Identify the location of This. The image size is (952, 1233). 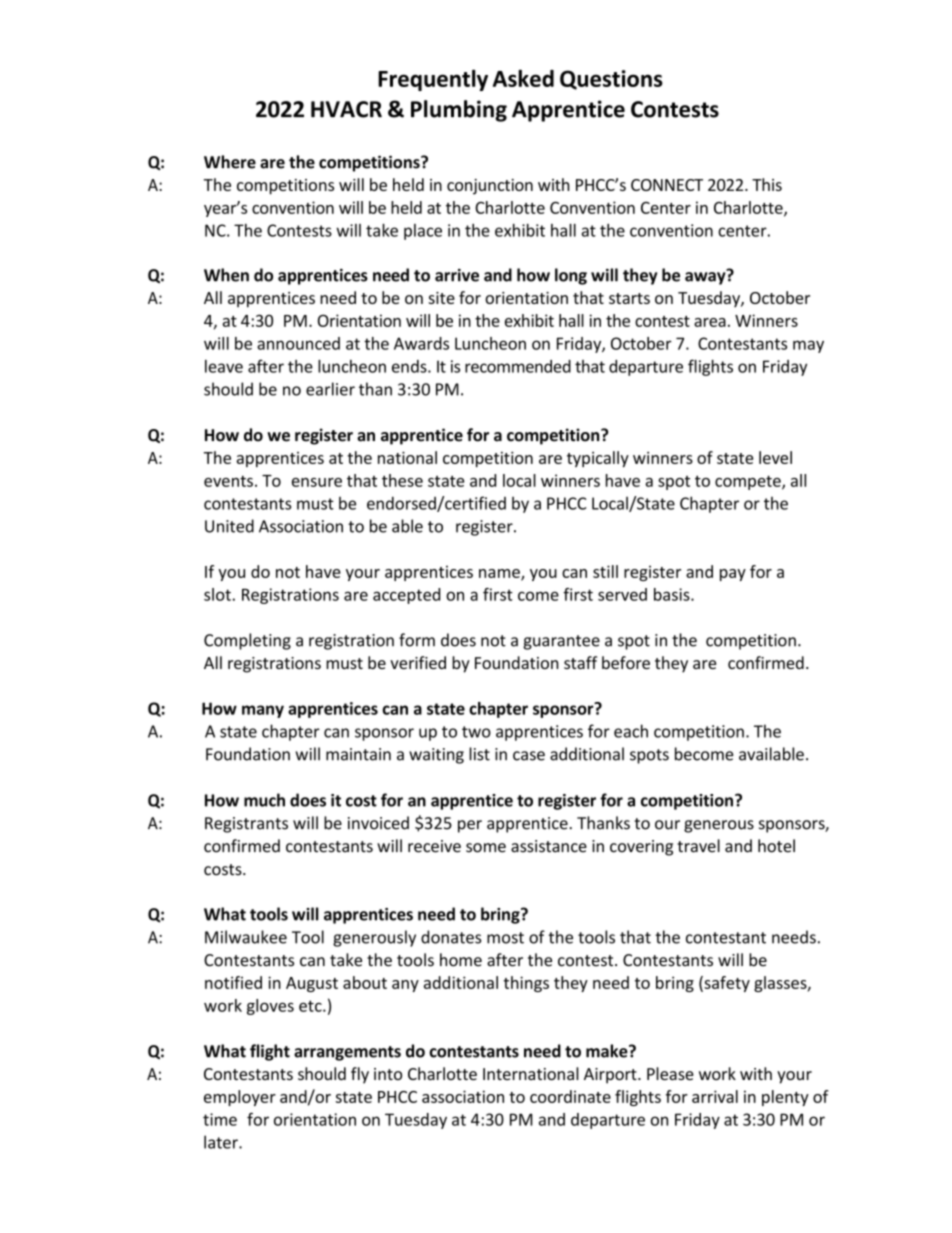
(767, 184).
